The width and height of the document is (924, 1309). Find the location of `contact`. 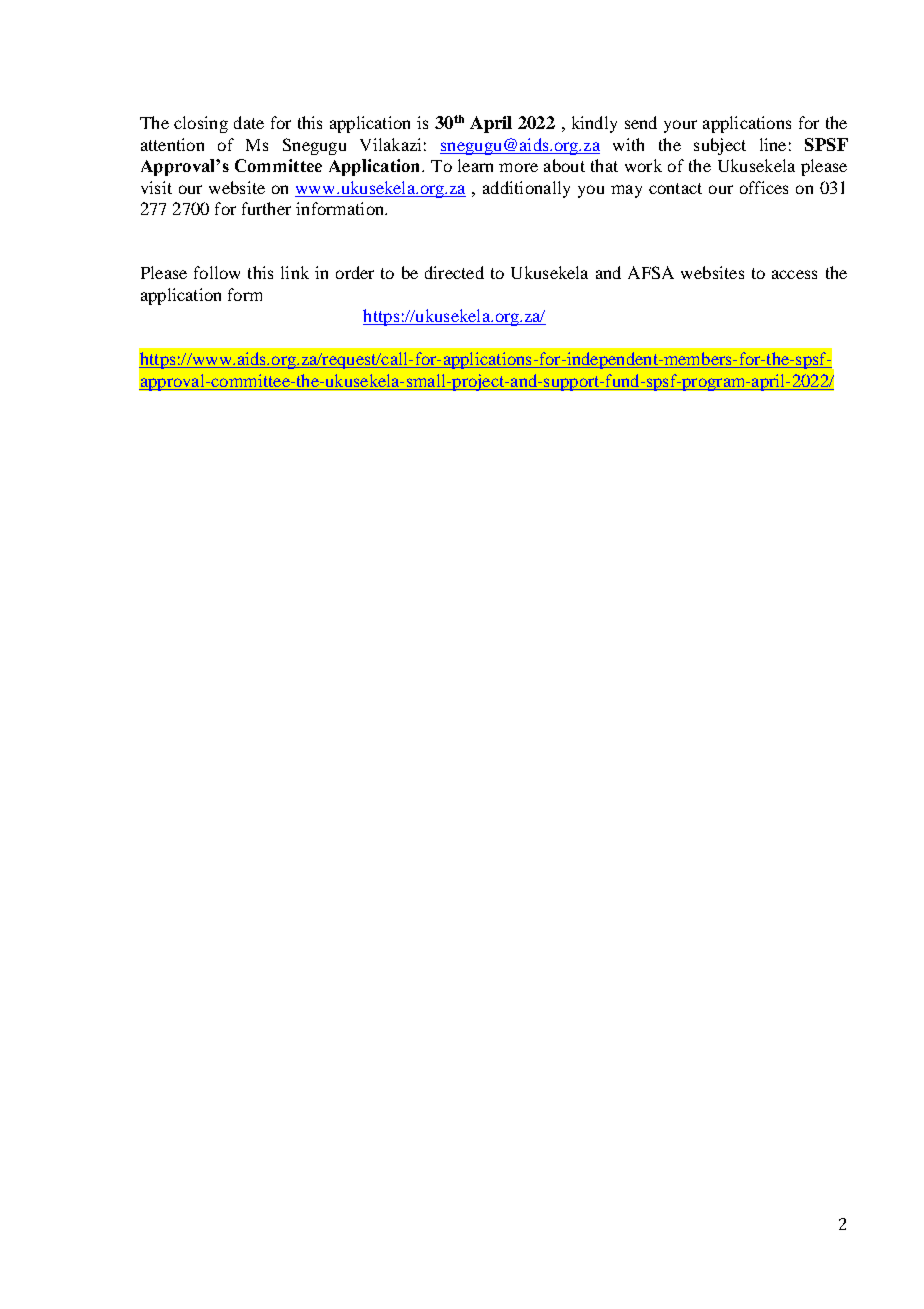

contact is located at coordinates (675, 188).
